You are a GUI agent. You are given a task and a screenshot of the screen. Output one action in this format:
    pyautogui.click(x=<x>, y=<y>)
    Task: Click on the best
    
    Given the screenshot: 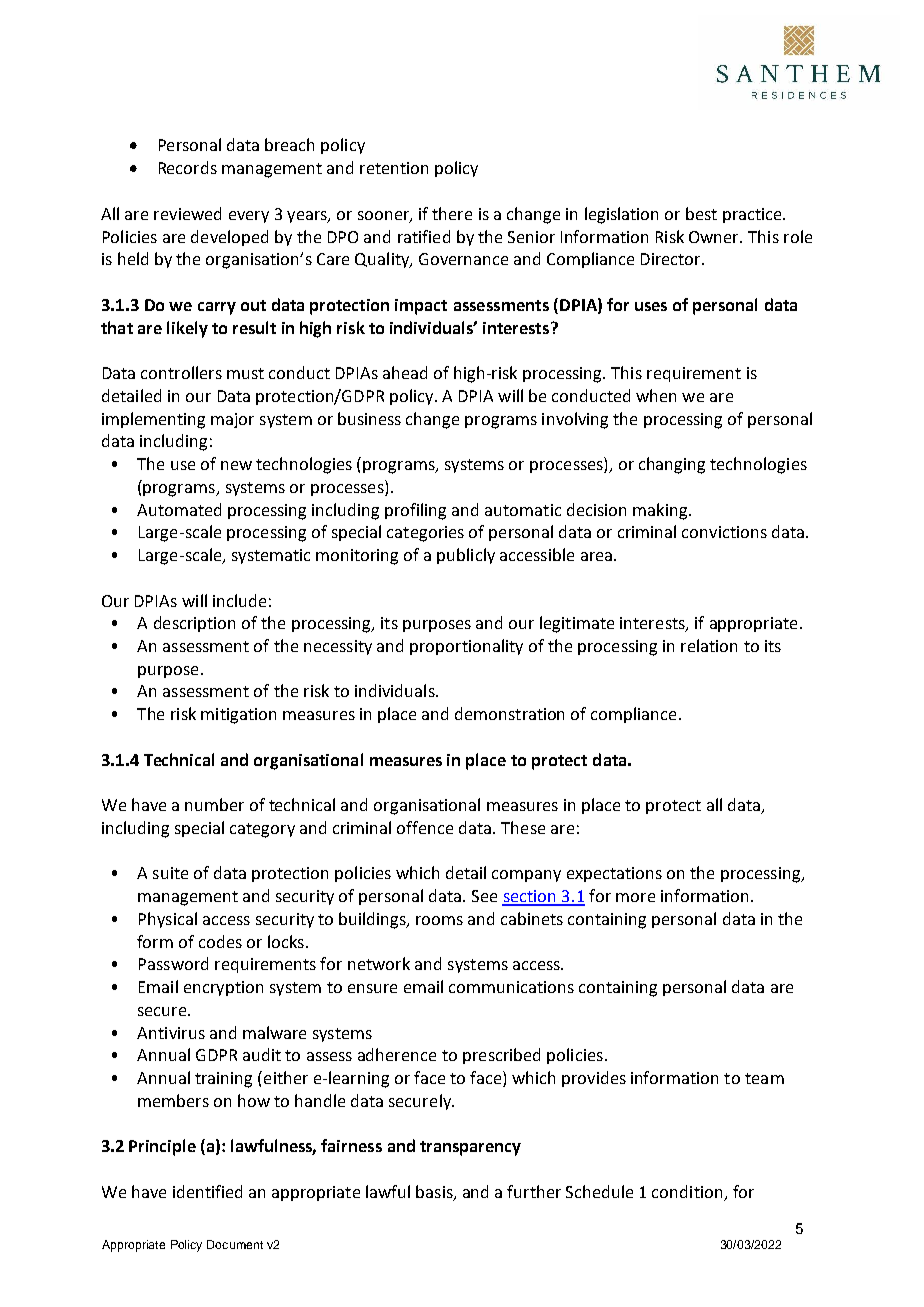 What is the action you would take?
    pyautogui.click(x=701, y=213)
